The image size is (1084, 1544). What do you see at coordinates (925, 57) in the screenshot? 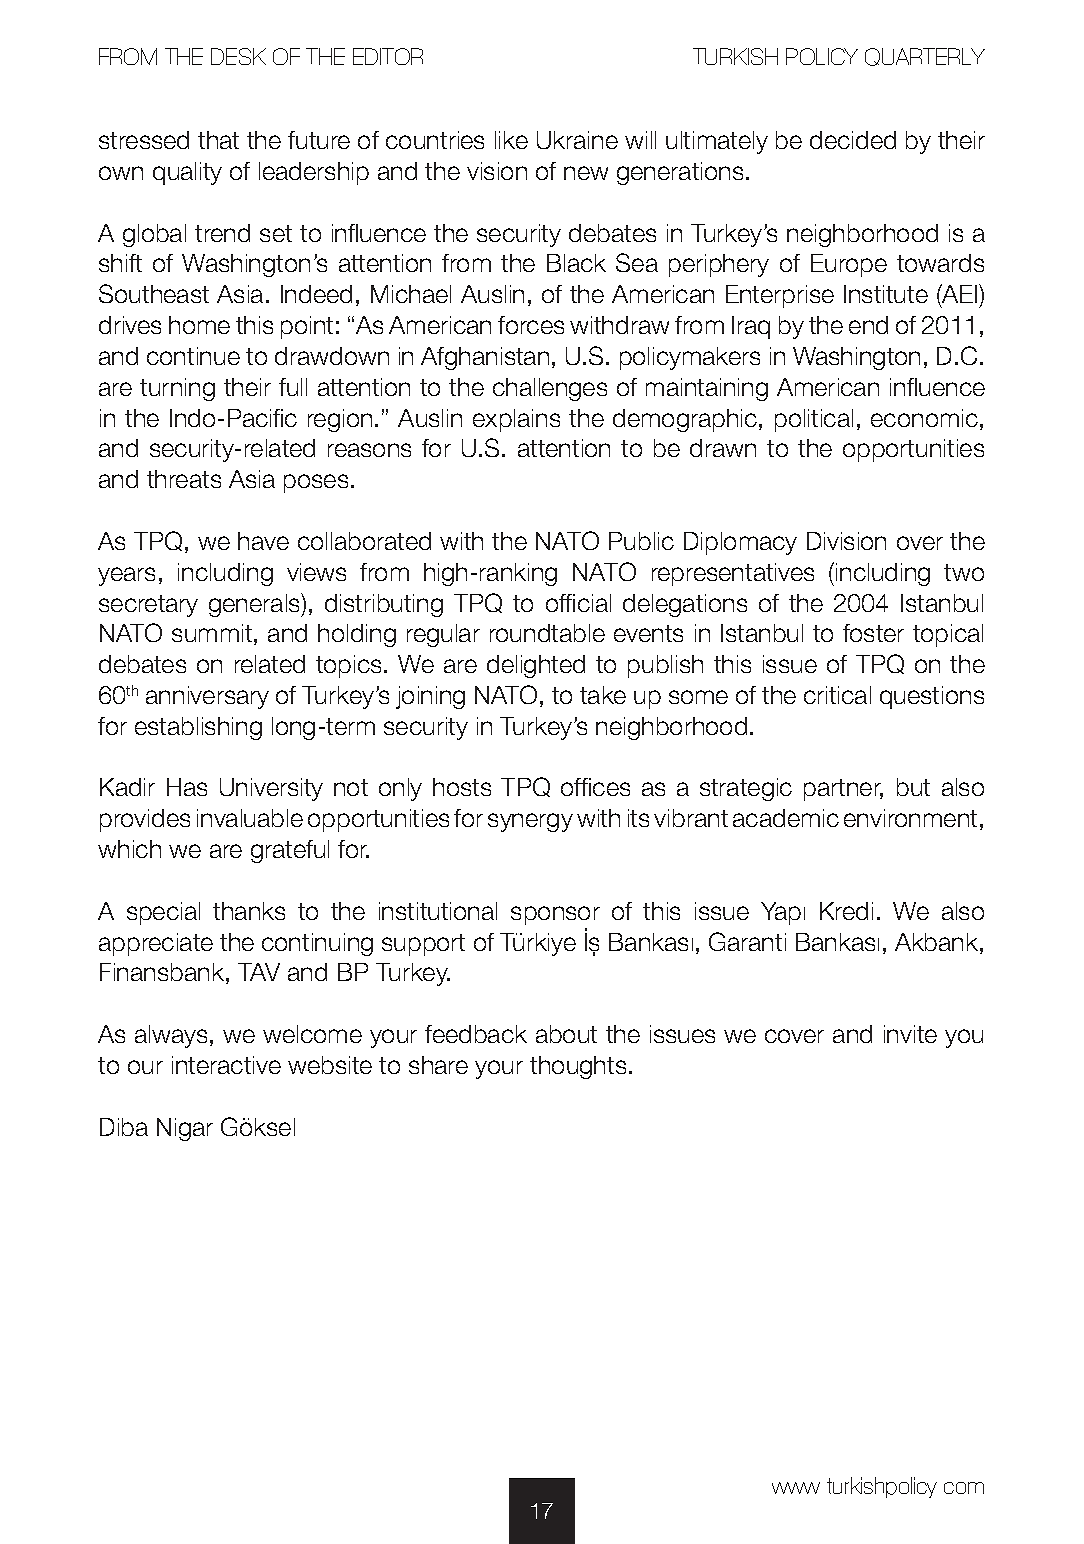
I see `QUARTERLY` at bounding box center [925, 57].
